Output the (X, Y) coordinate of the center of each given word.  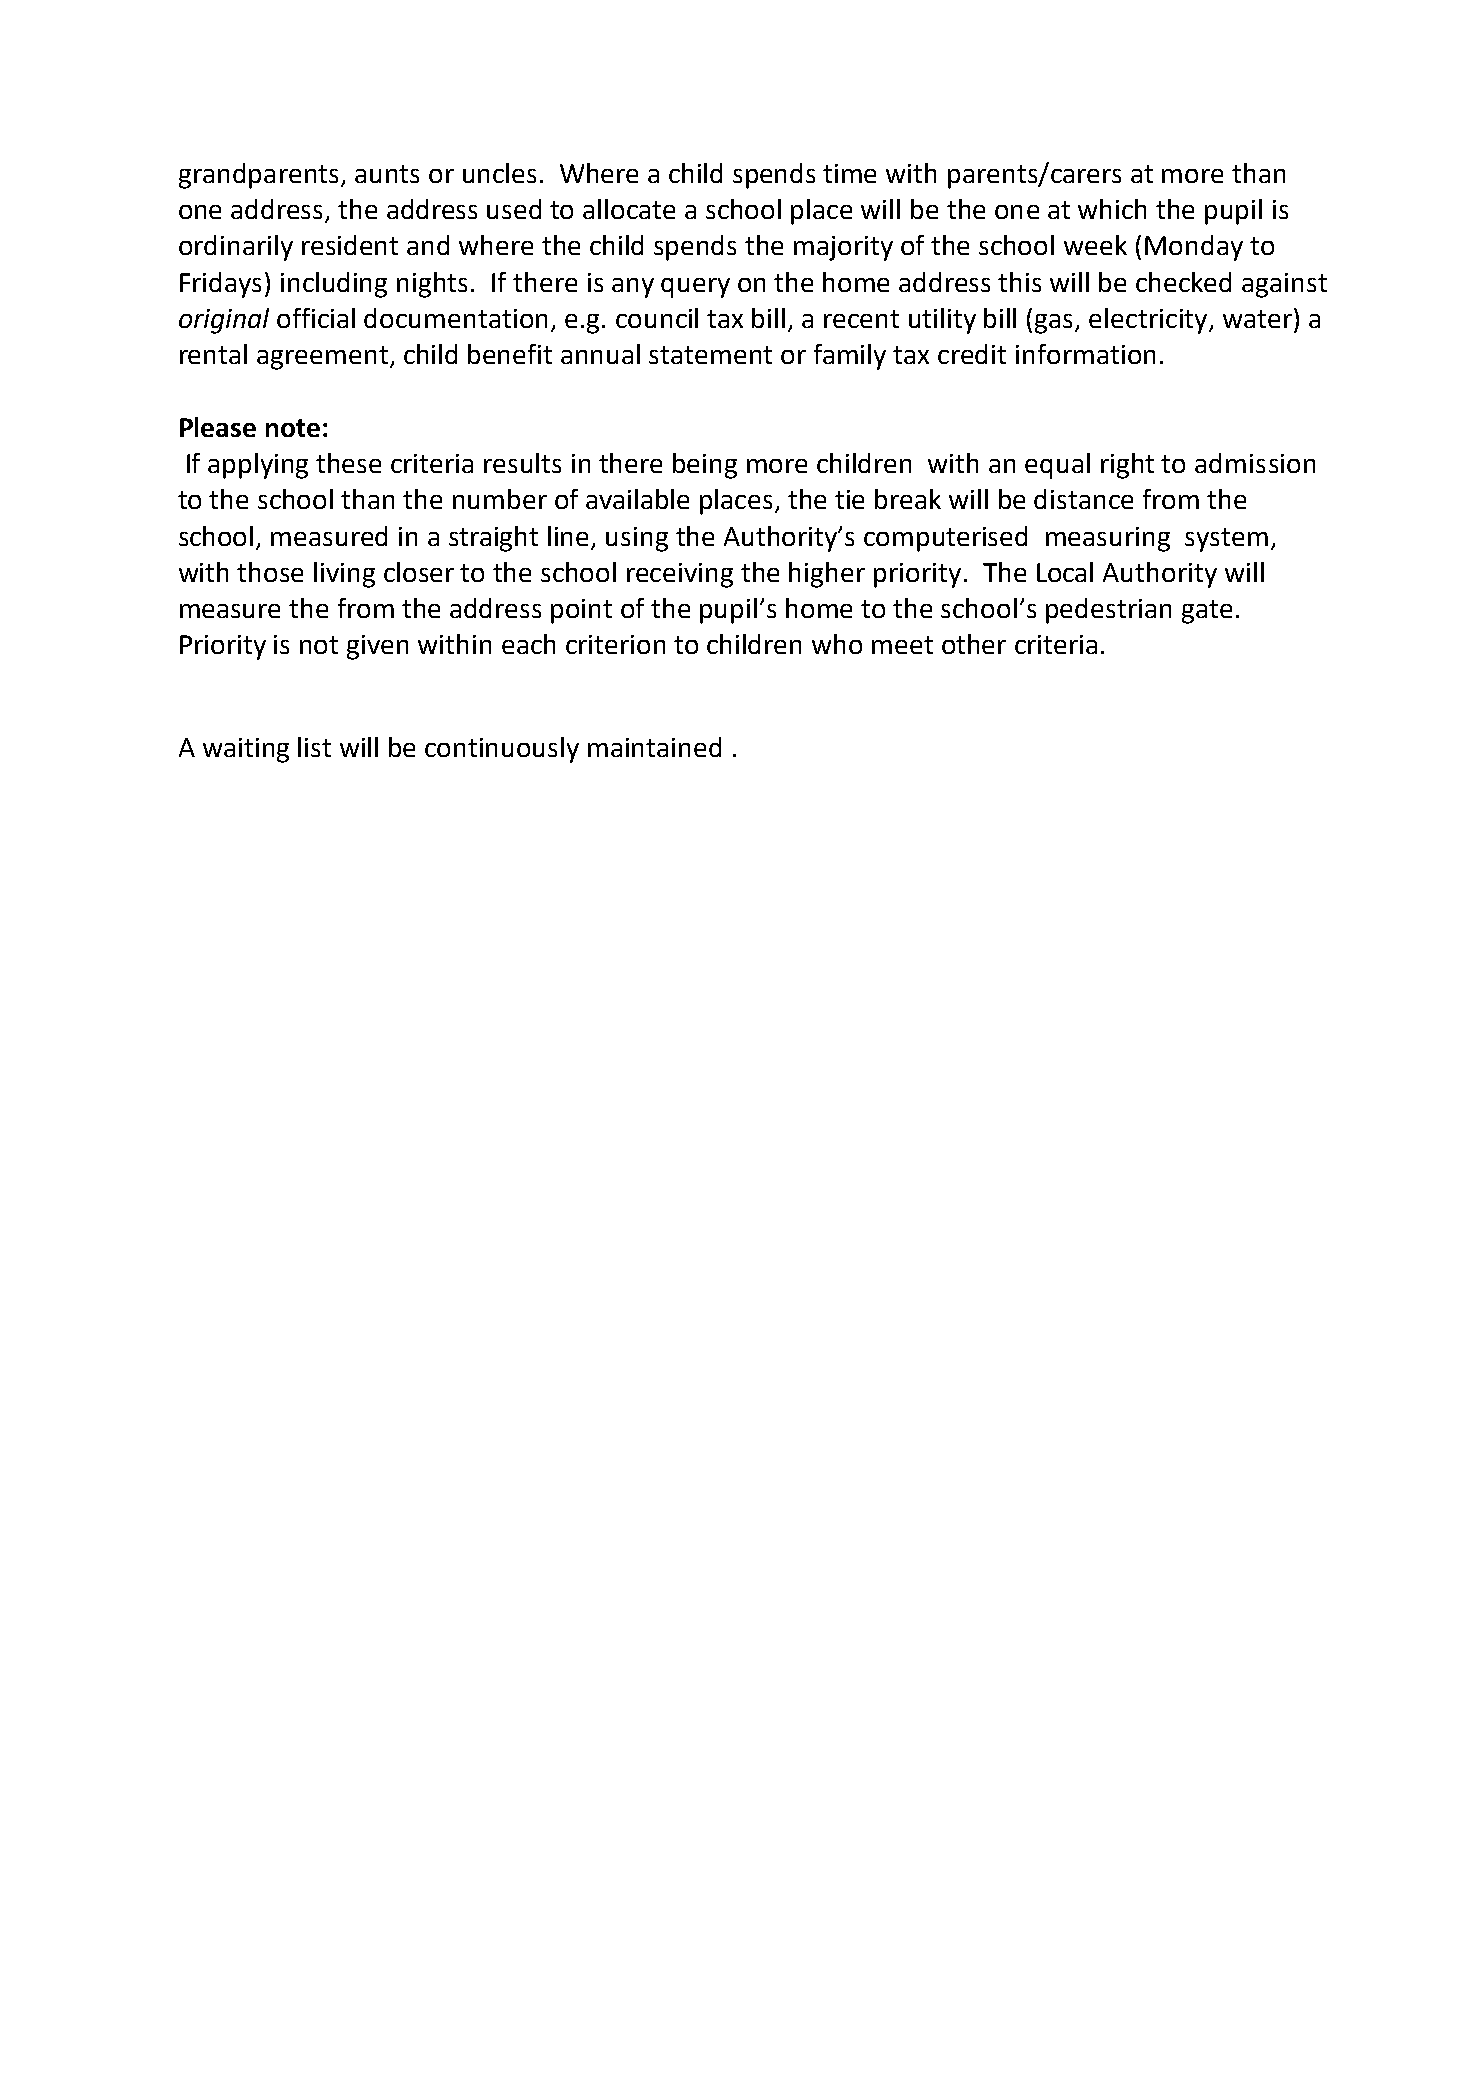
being (705, 466)
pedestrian (1108, 611)
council (657, 318)
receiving (680, 575)
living (344, 575)
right (1127, 466)
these (348, 463)
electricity (1149, 321)
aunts (387, 174)
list (314, 747)
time (849, 173)
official (316, 318)
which (1112, 209)
